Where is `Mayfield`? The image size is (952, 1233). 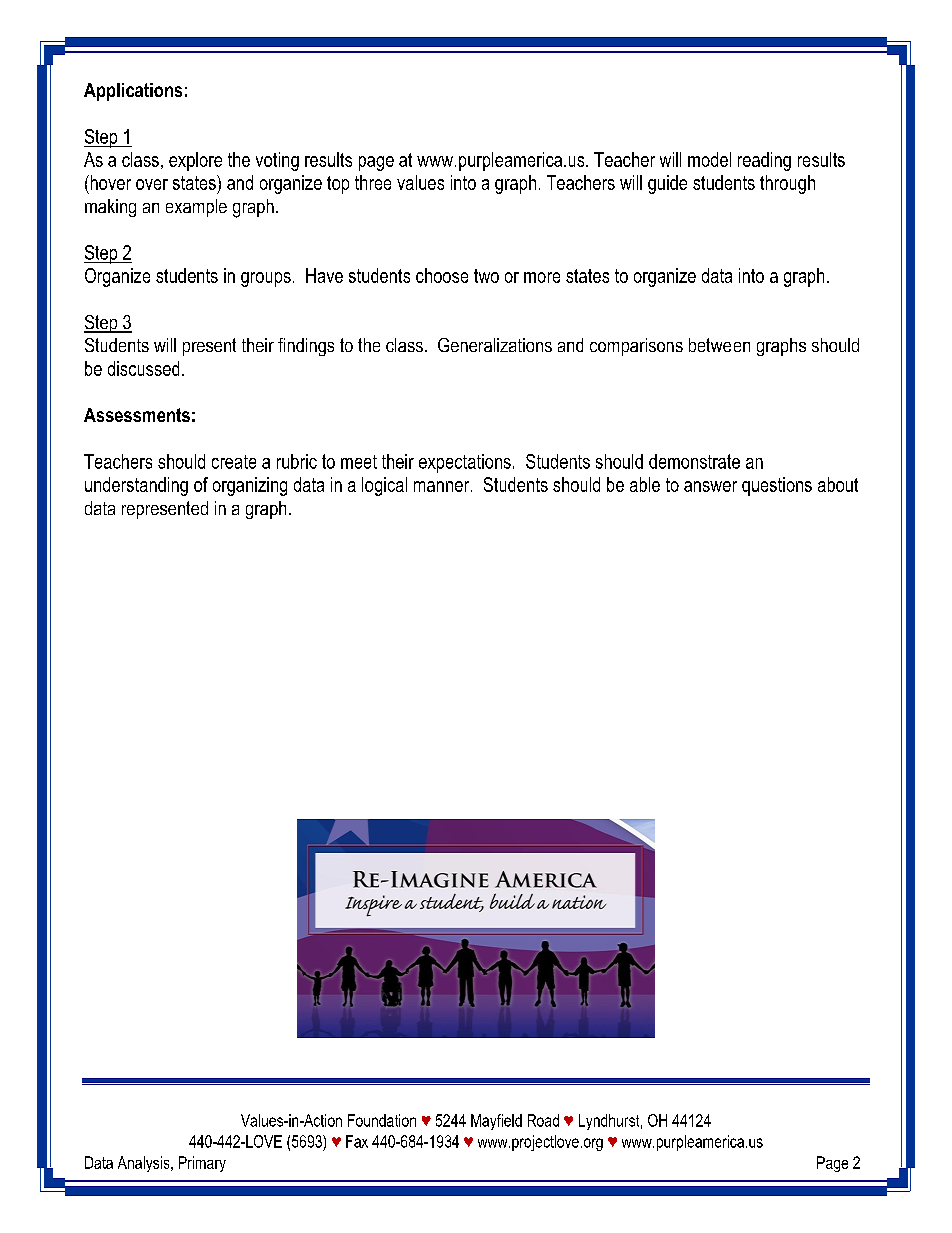
Mayfield is located at coordinates (496, 1122).
